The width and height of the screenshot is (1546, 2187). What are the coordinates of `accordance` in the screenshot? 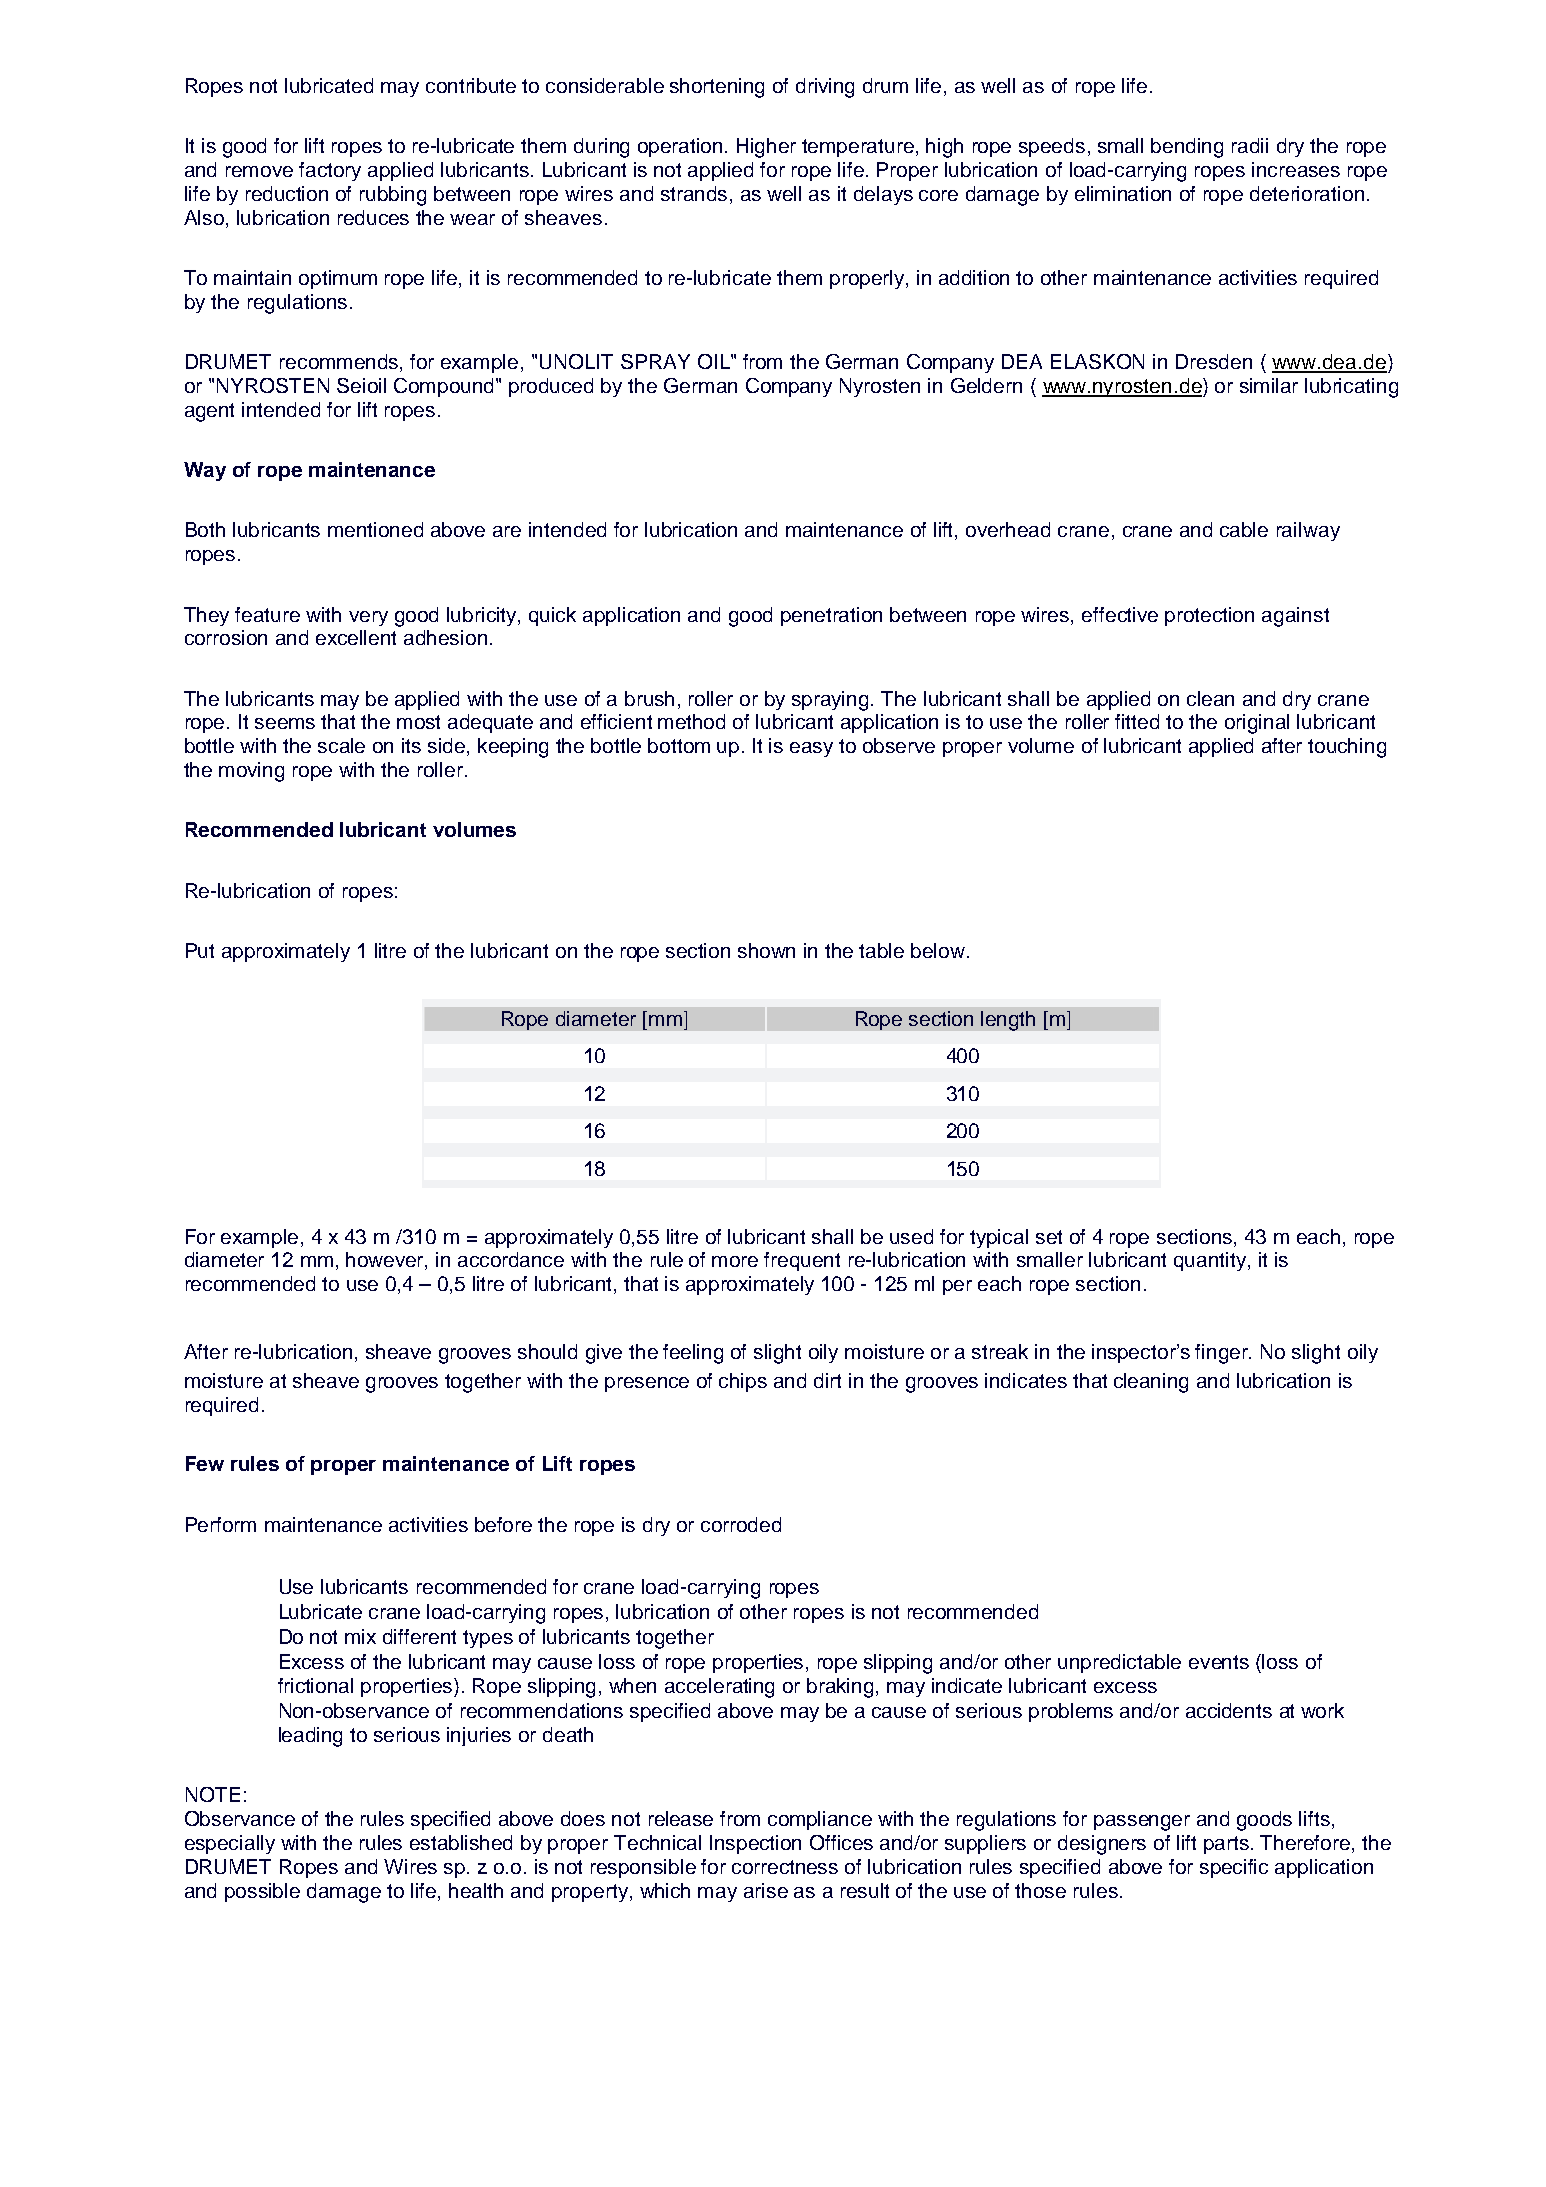 It's located at (511, 1259).
